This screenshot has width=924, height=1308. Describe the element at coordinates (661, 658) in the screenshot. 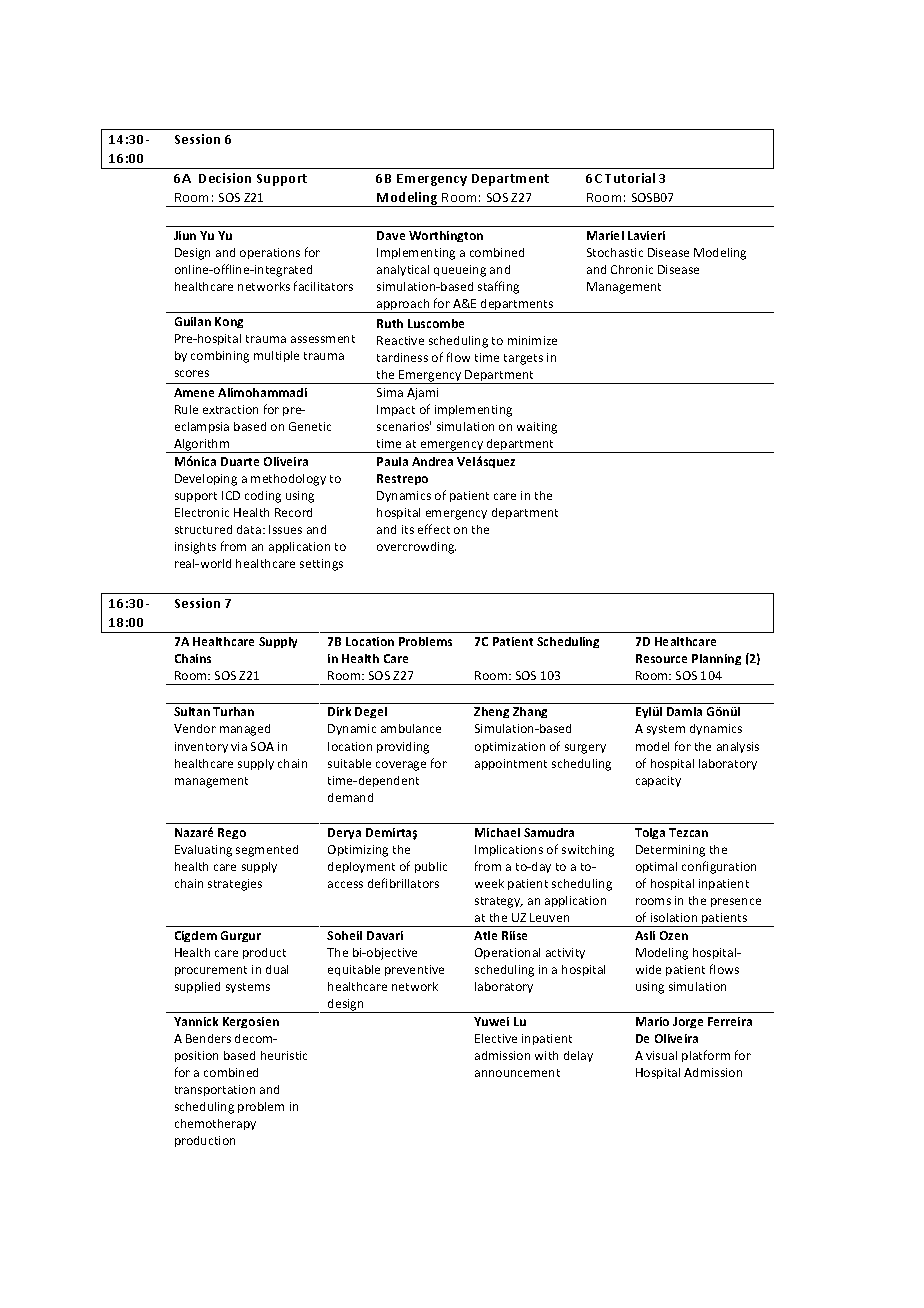

I see `Resource` at that location.
